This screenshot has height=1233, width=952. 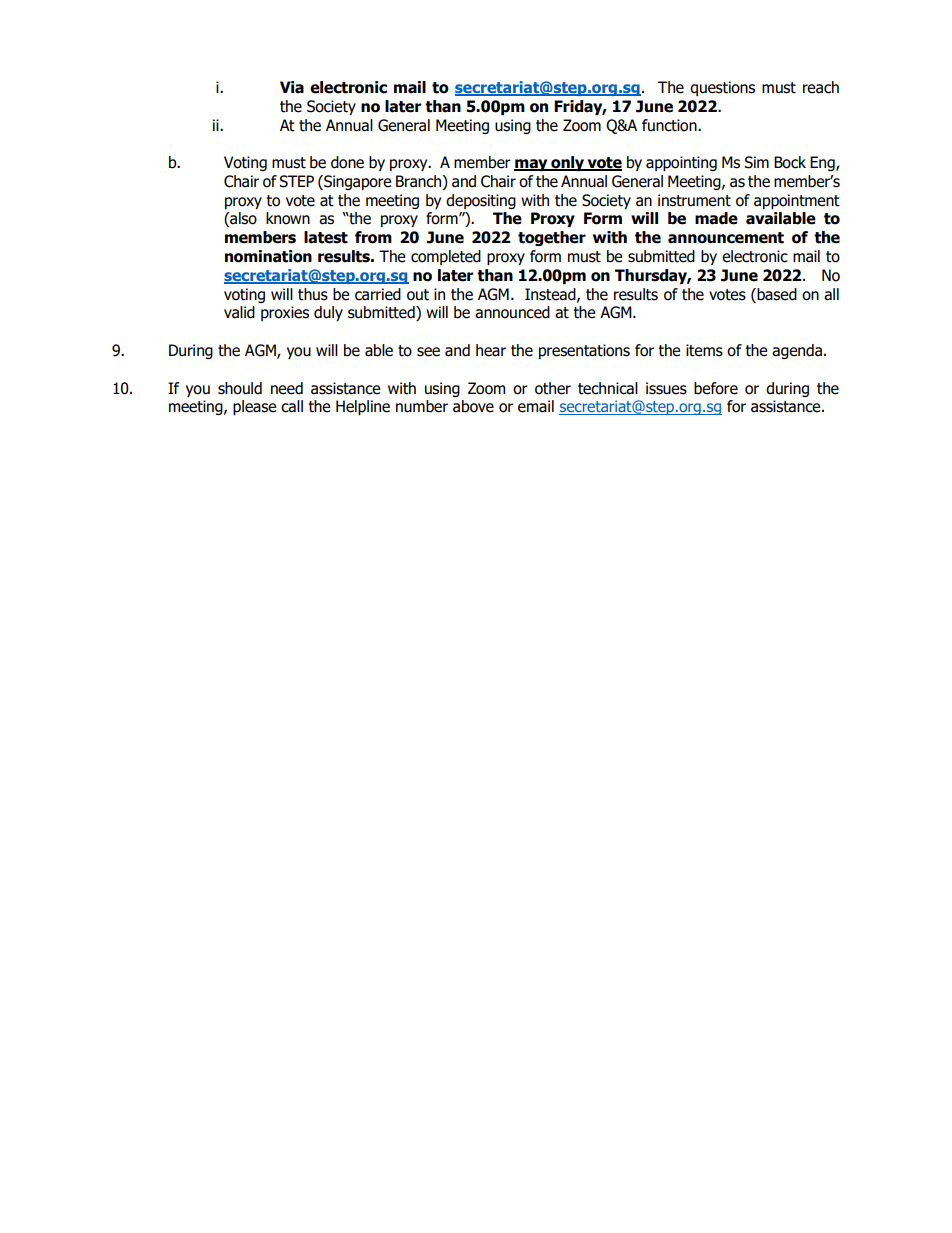 I want to click on questions, so click(x=722, y=88).
